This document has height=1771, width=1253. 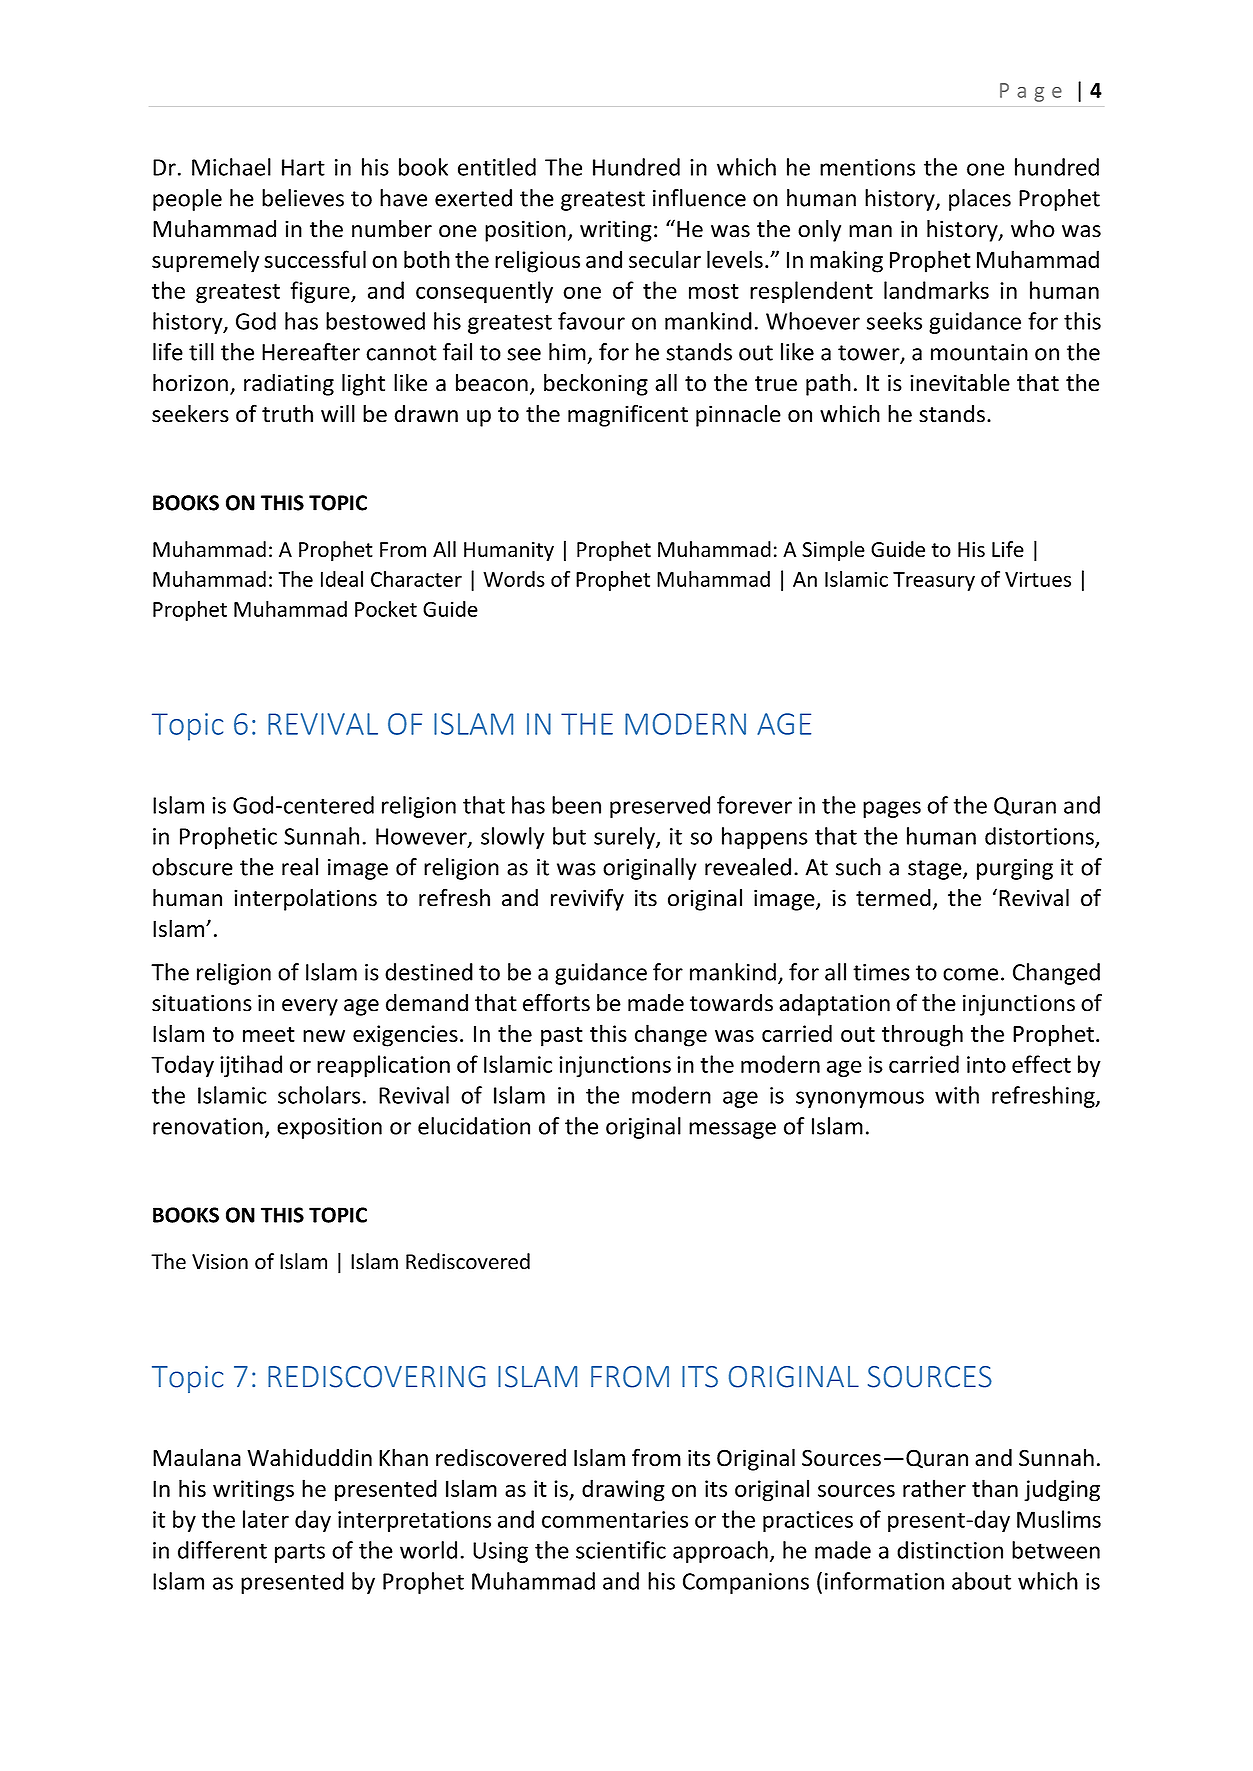 I want to click on Ideal, so click(x=342, y=579).
